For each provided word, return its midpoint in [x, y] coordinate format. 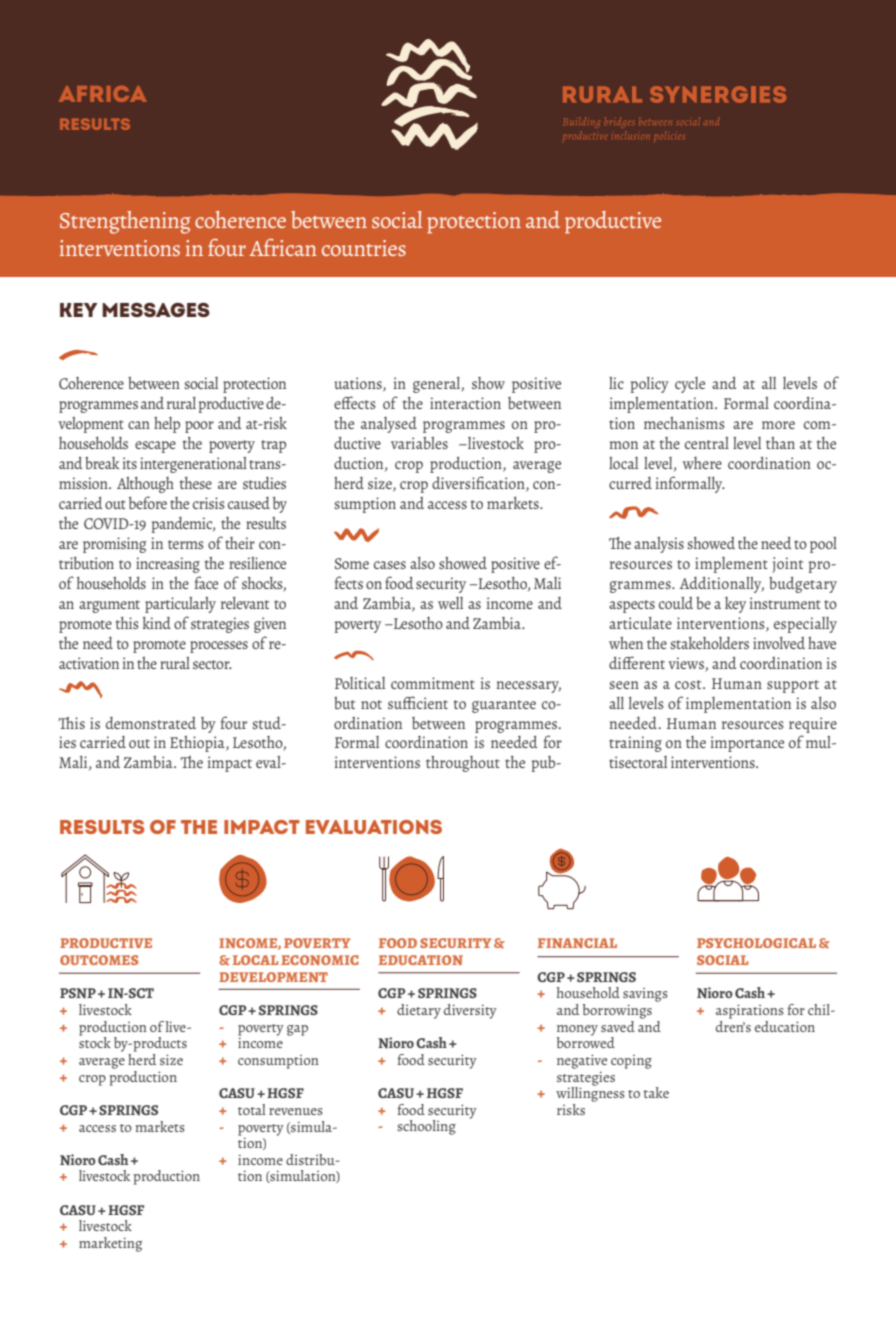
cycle [690, 385]
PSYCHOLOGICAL [756, 943]
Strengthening [125, 222]
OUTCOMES [99, 960]
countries [364, 248]
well [450, 603]
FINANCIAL [577, 943]
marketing [110, 1244]
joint [787, 565]
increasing [168, 565]
